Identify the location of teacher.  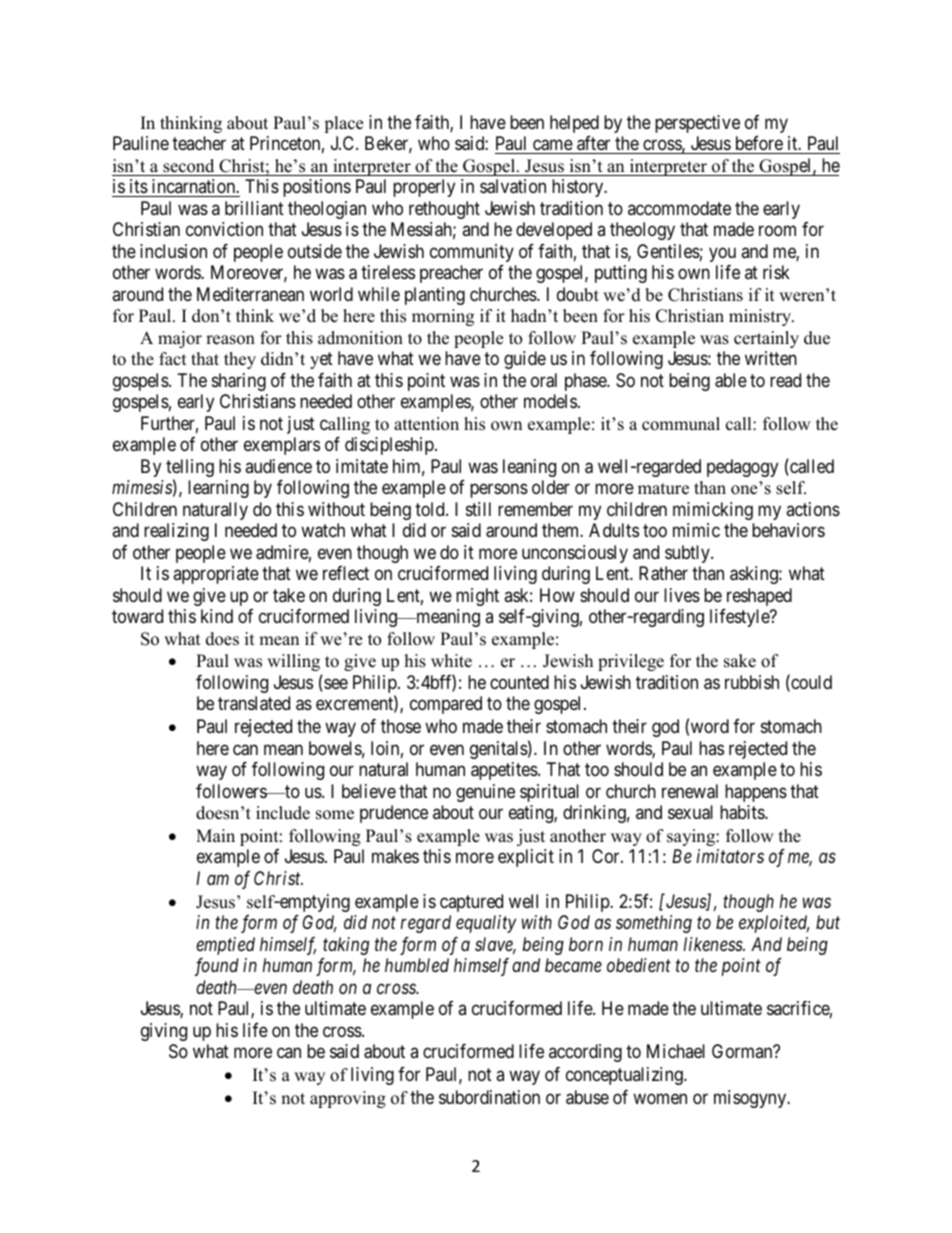
(199, 143).
